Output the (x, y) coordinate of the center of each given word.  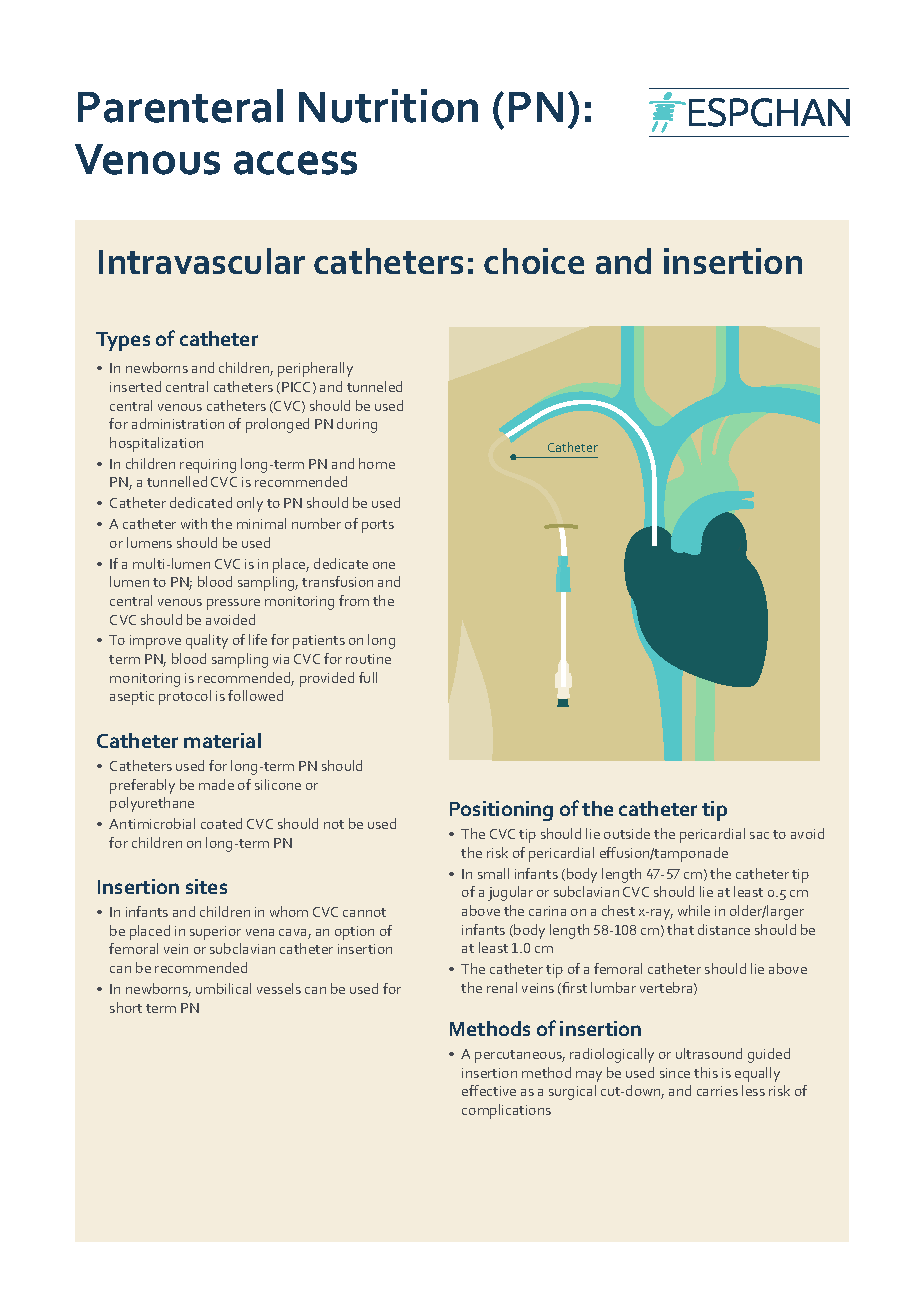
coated (221, 823)
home (377, 463)
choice (534, 261)
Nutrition (388, 106)
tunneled (374, 386)
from (354, 600)
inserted (135, 386)
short (126, 1007)
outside (627, 833)
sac (759, 835)
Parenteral (180, 106)
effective (489, 1090)
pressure (233, 604)
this (706, 1072)
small (493, 873)
